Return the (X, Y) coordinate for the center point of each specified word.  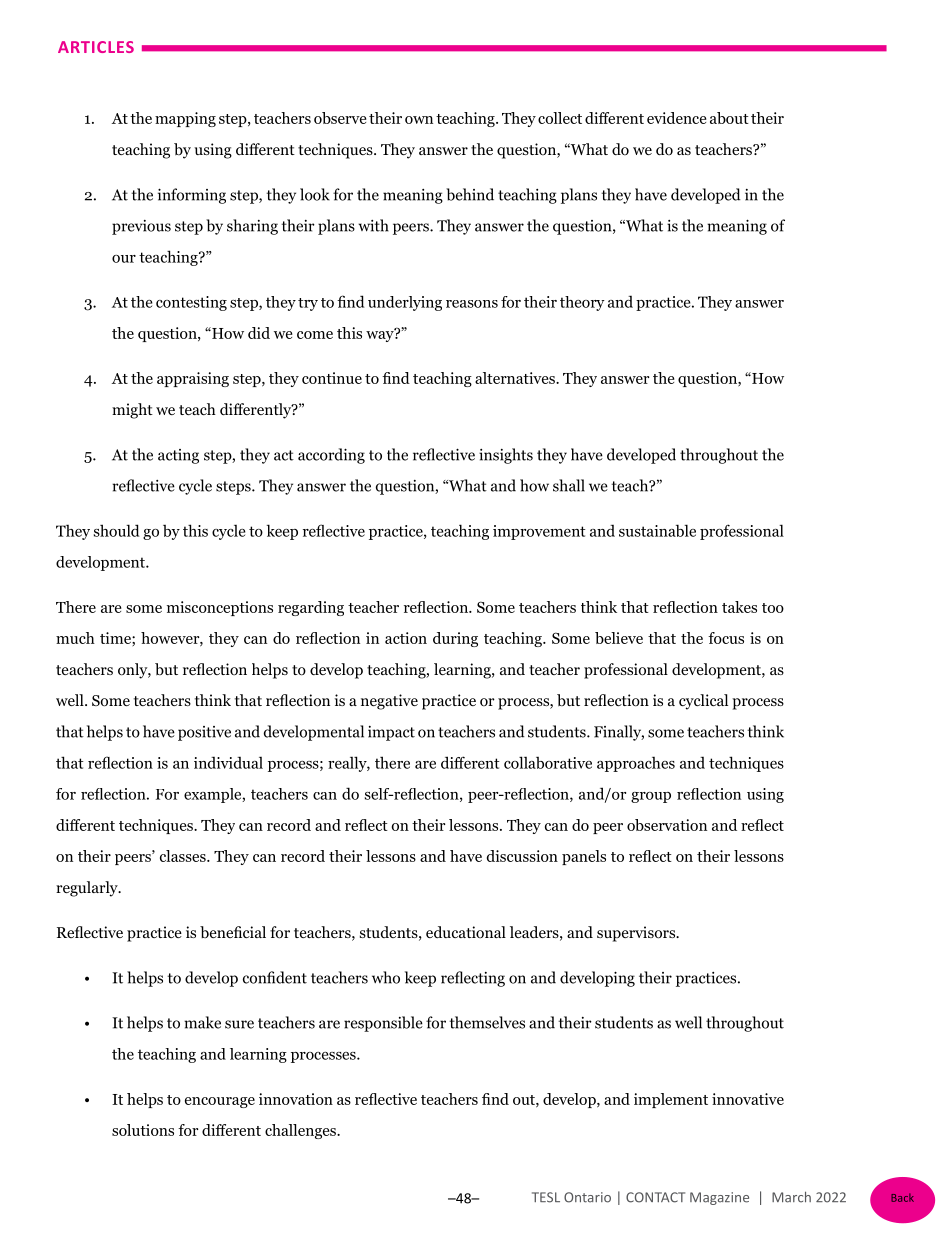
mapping (185, 119)
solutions (143, 1130)
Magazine (719, 1198)
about (729, 118)
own (419, 120)
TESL (546, 1197)
